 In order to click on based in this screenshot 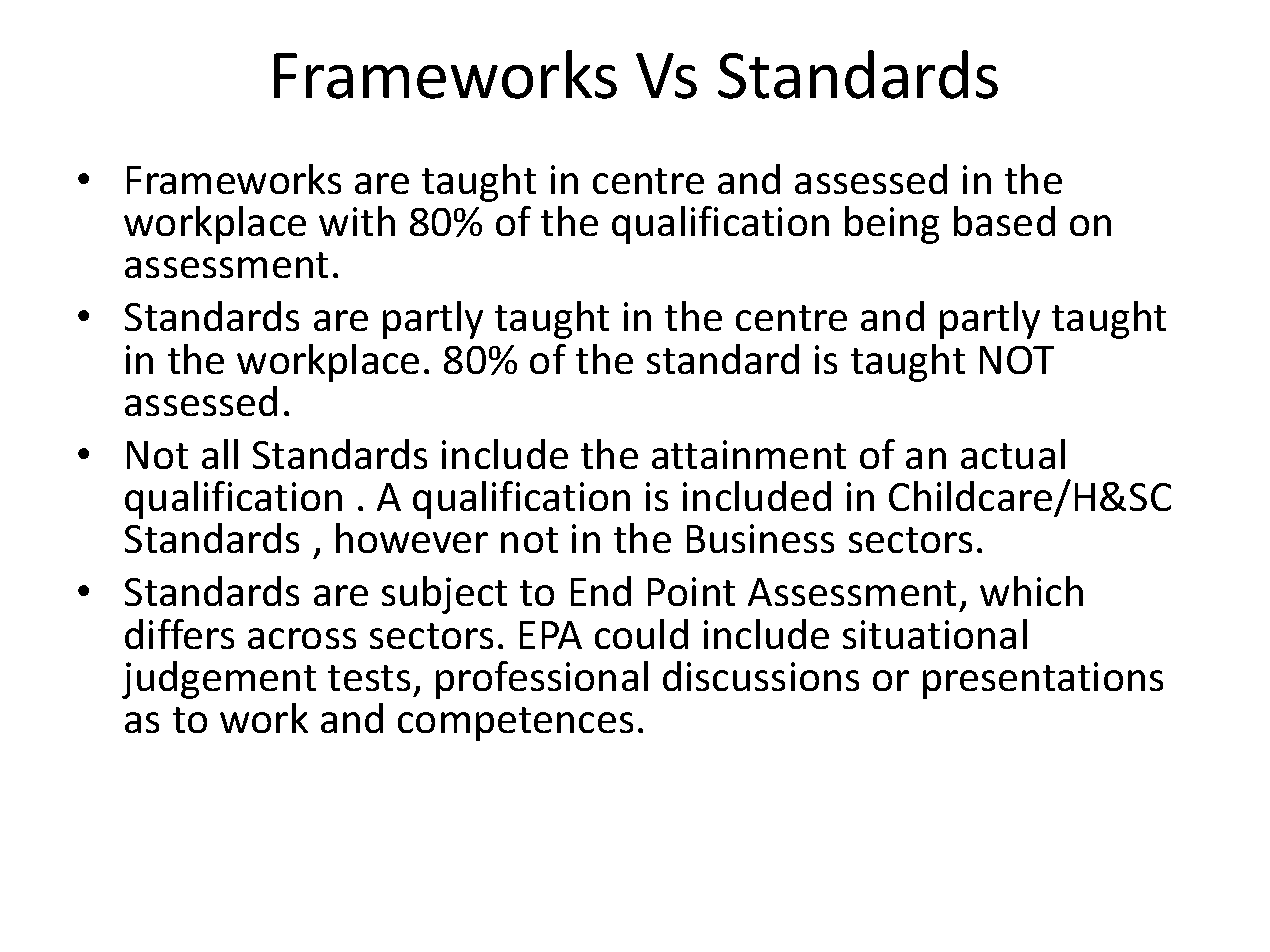, I will do `click(1004, 221)`.
